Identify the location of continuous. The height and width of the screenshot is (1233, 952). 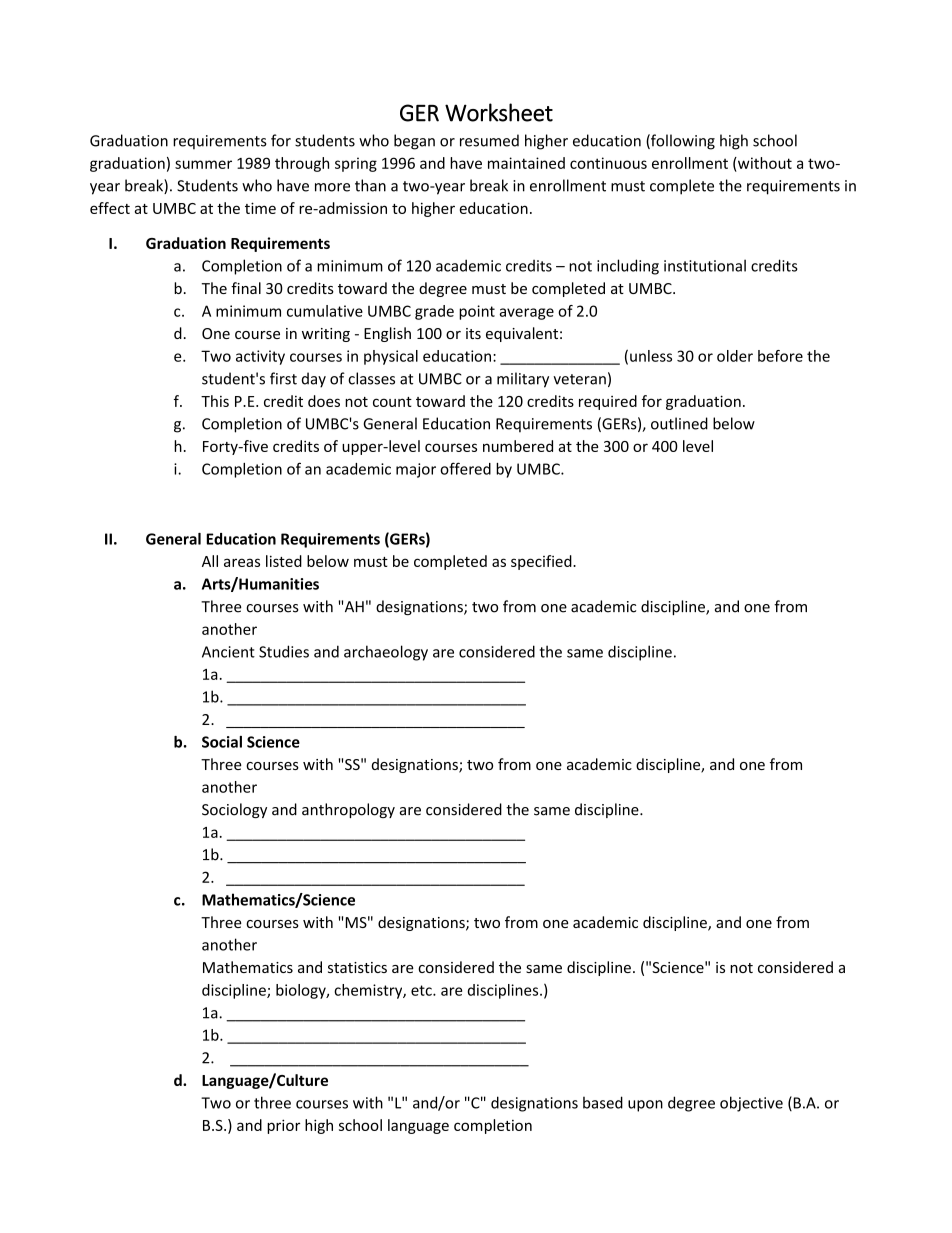
(608, 163).
